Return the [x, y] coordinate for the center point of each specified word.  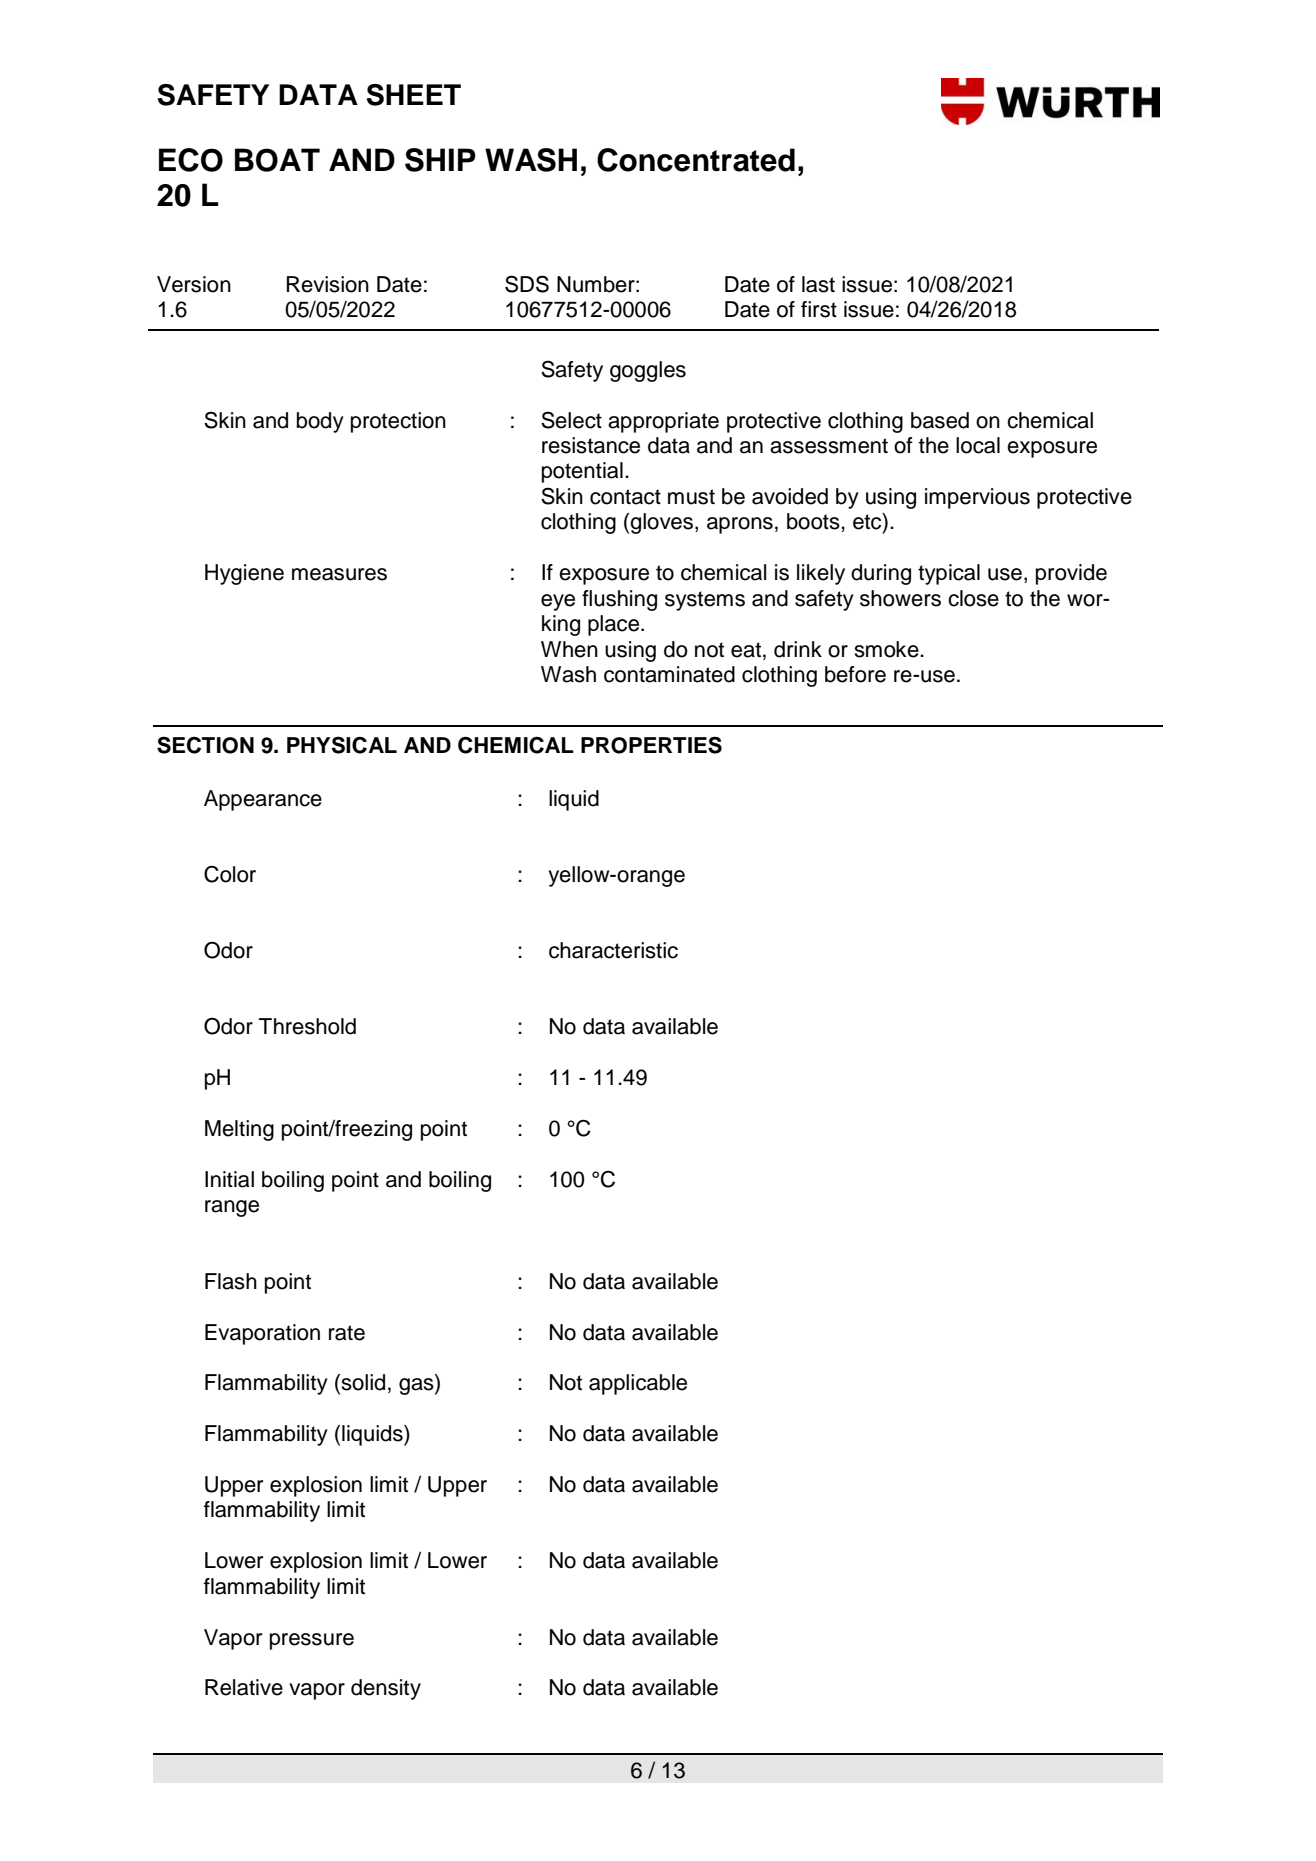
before [855, 674]
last [818, 284]
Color [230, 874]
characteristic [613, 950]
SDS [527, 284]
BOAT [277, 160]
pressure [312, 1641]
